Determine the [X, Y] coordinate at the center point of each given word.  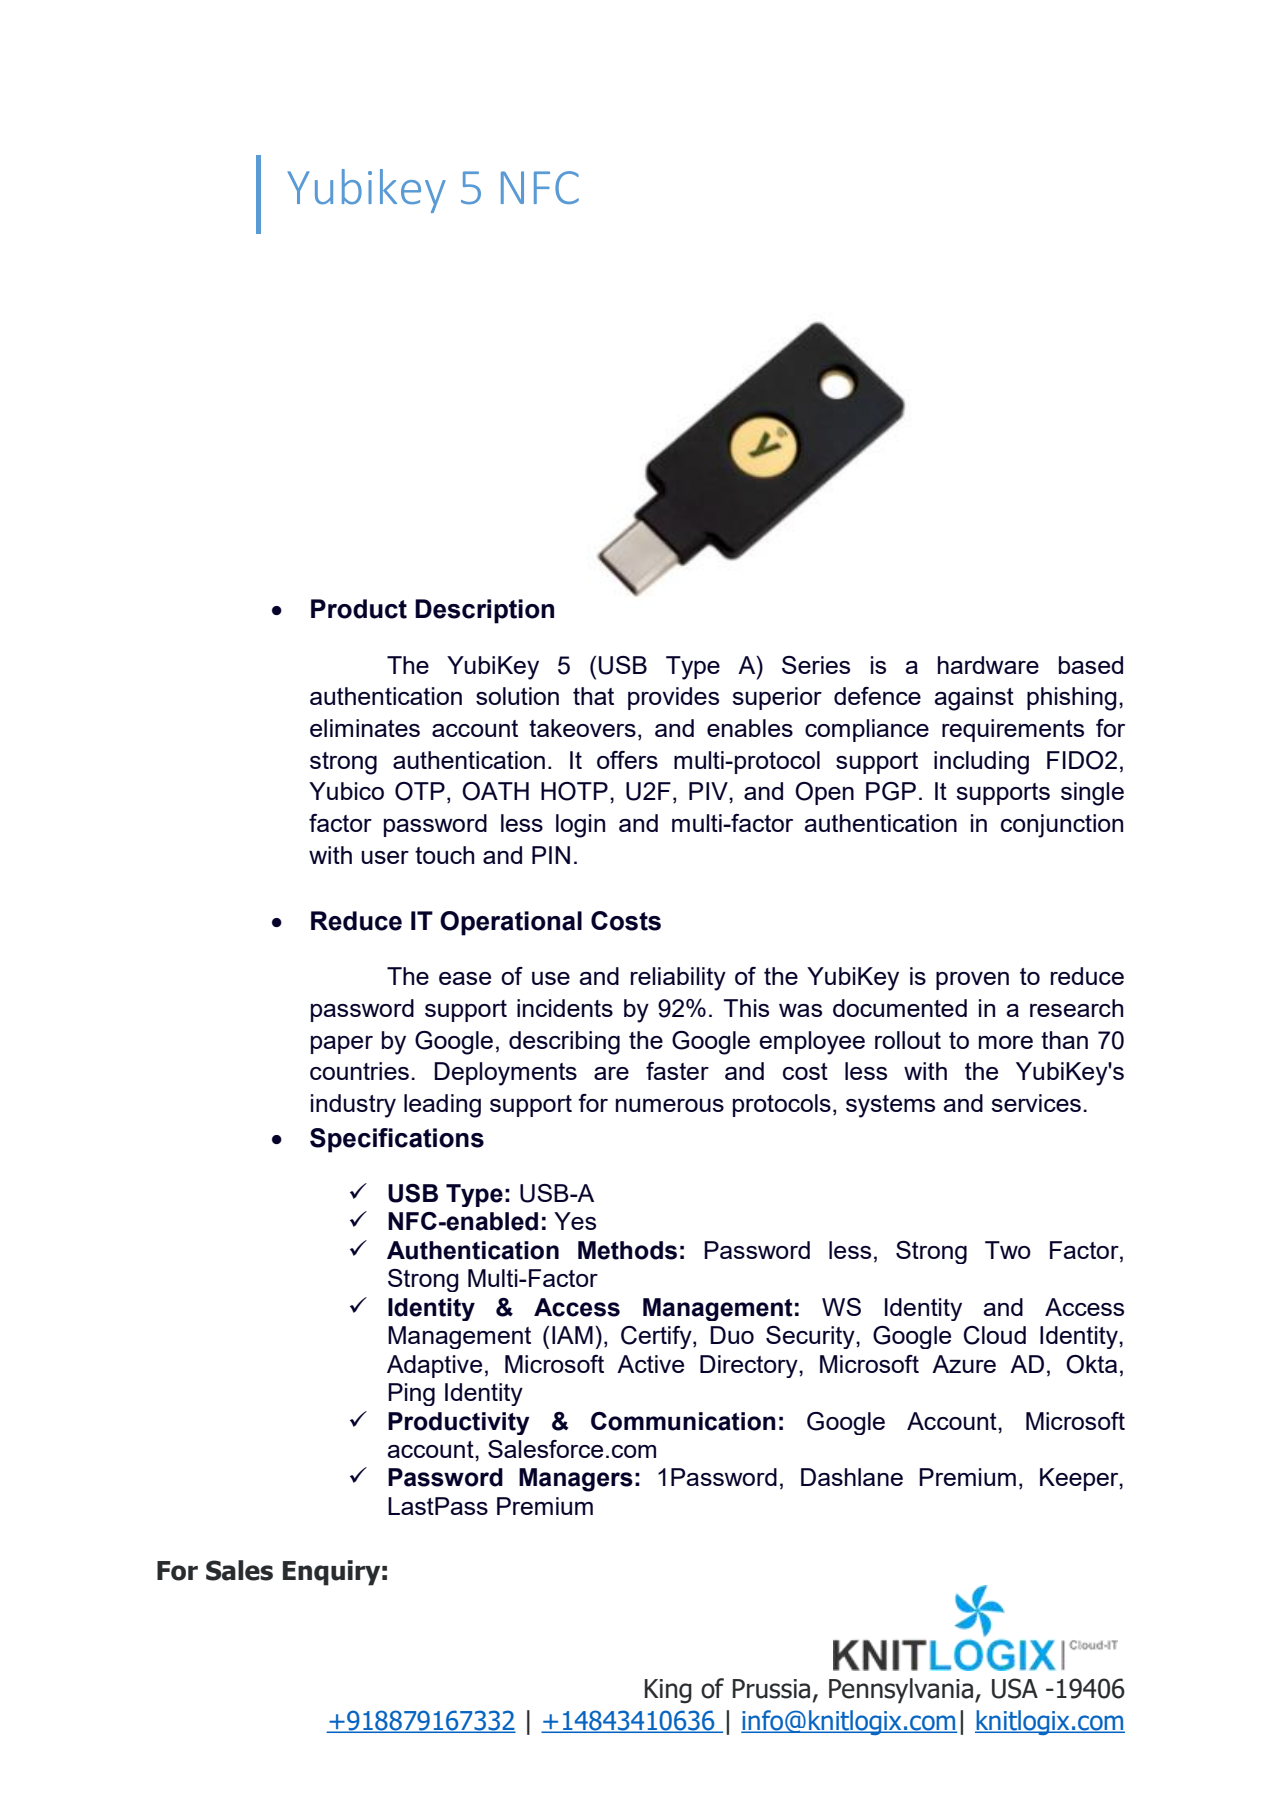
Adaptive [434, 1366]
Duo [732, 1335]
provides [673, 698]
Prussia [771, 1689]
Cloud [995, 1335]
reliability [678, 979]
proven [972, 981]
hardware [988, 665]
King [668, 1691]
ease [465, 978]
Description [484, 611]
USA [1015, 1688]
